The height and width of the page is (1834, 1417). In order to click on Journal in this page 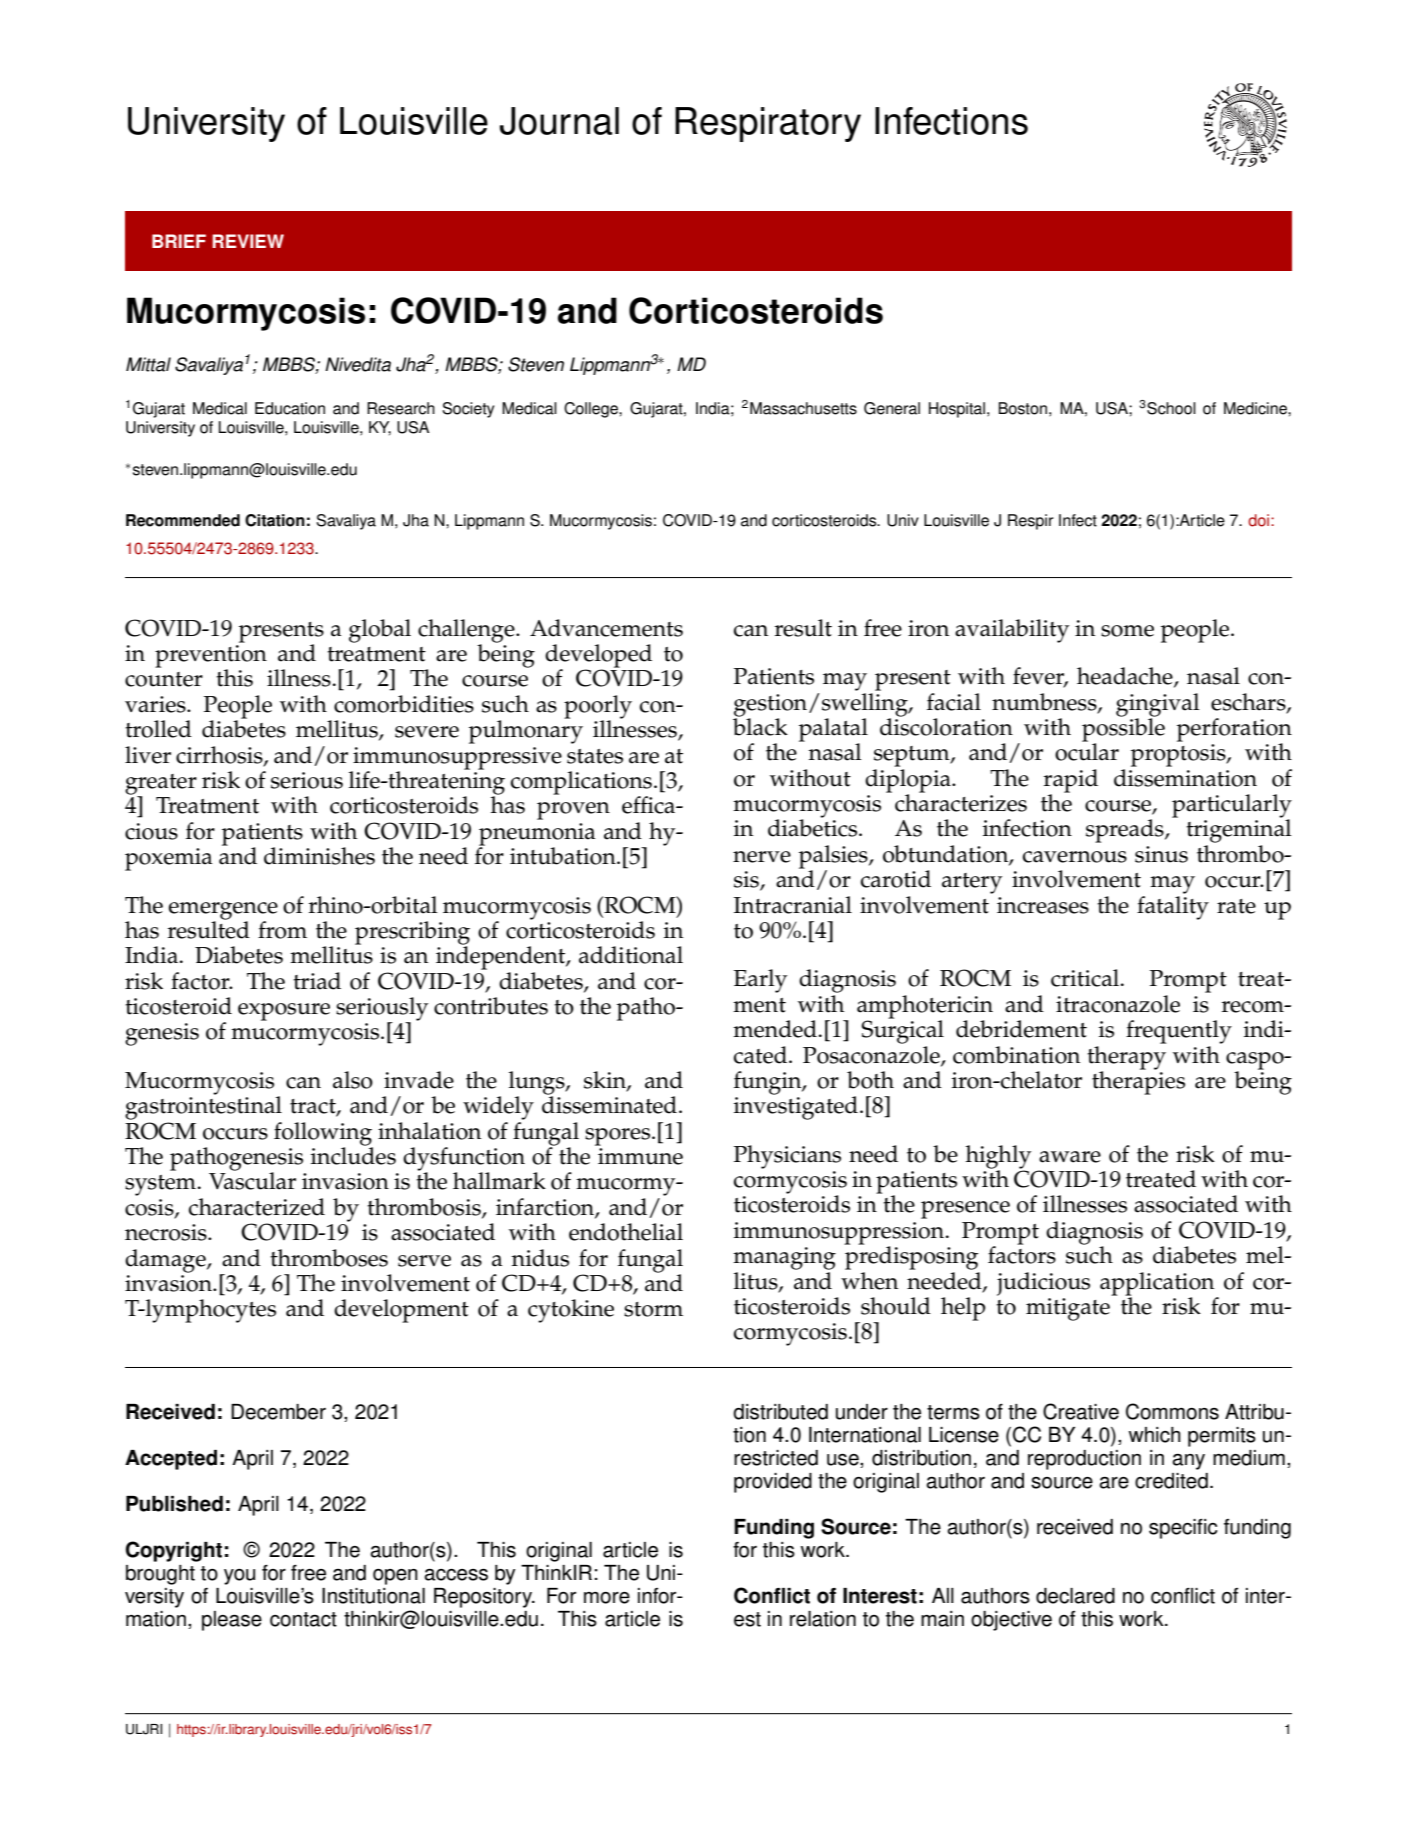, I will do `click(559, 121)`.
